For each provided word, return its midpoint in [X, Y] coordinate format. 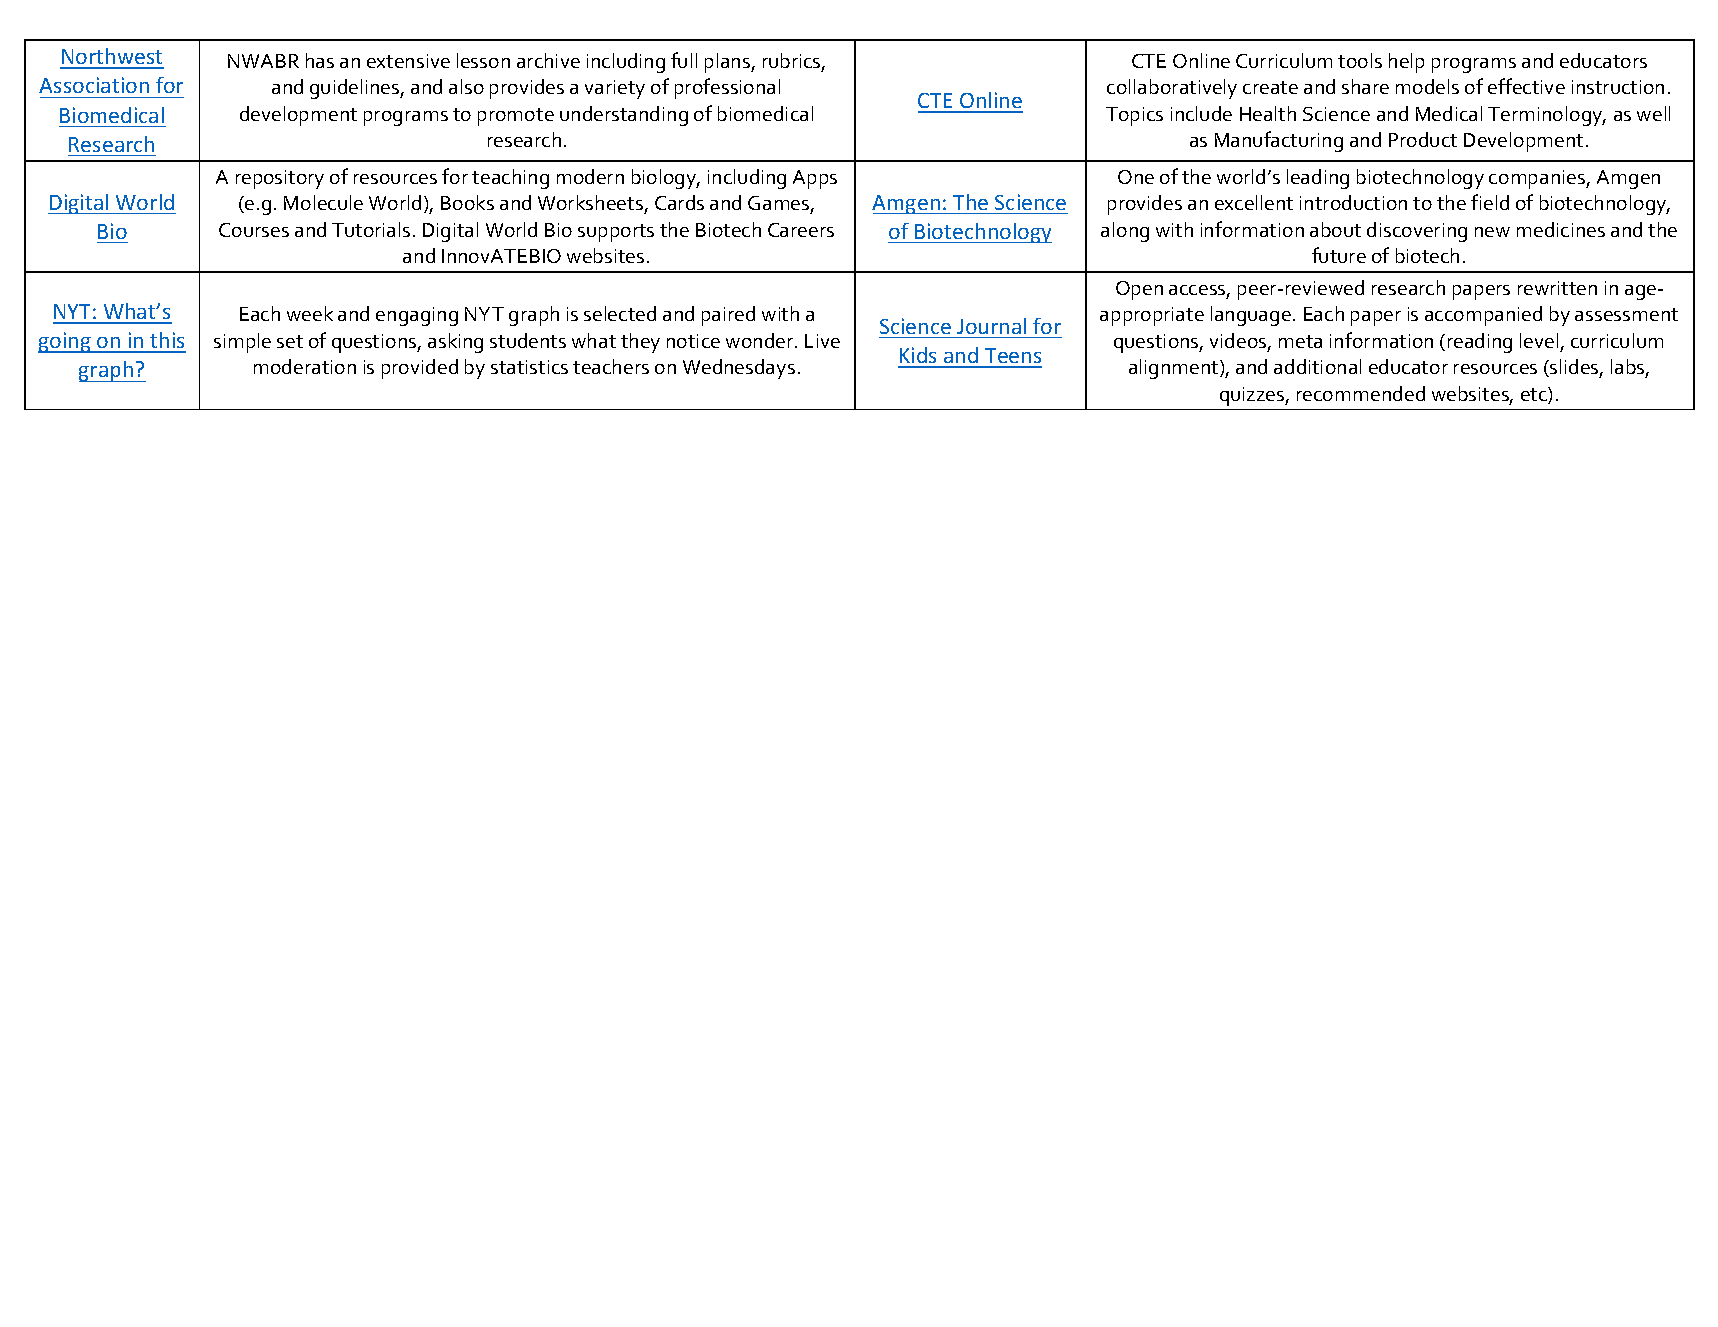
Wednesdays [739, 369]
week [310, 313]
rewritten [1557, 288]
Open [1139, 290]
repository [280, 179]
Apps [815, 179]
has [320, 60]
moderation [305, 366]
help [1406, 63]
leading [1318, 179]
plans [728, 63]
